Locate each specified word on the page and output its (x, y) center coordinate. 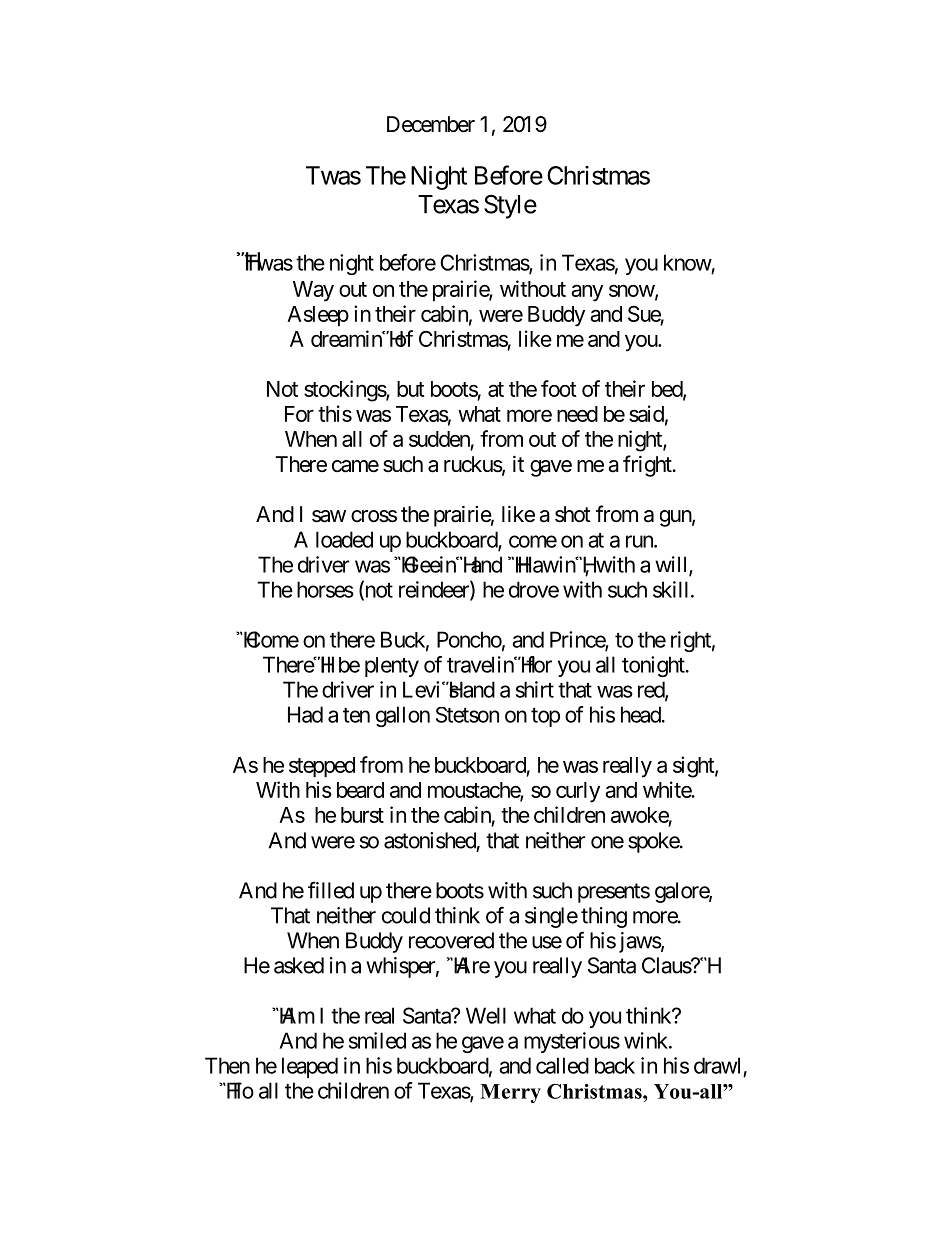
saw (329, 516)
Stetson (467, 715)
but (411, 389)
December (431, 124)
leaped (310, 1067)
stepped (322, 767)
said (646, 413)
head (641, 714)
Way (313, 291)
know (688, 262)
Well (486, 1015)
